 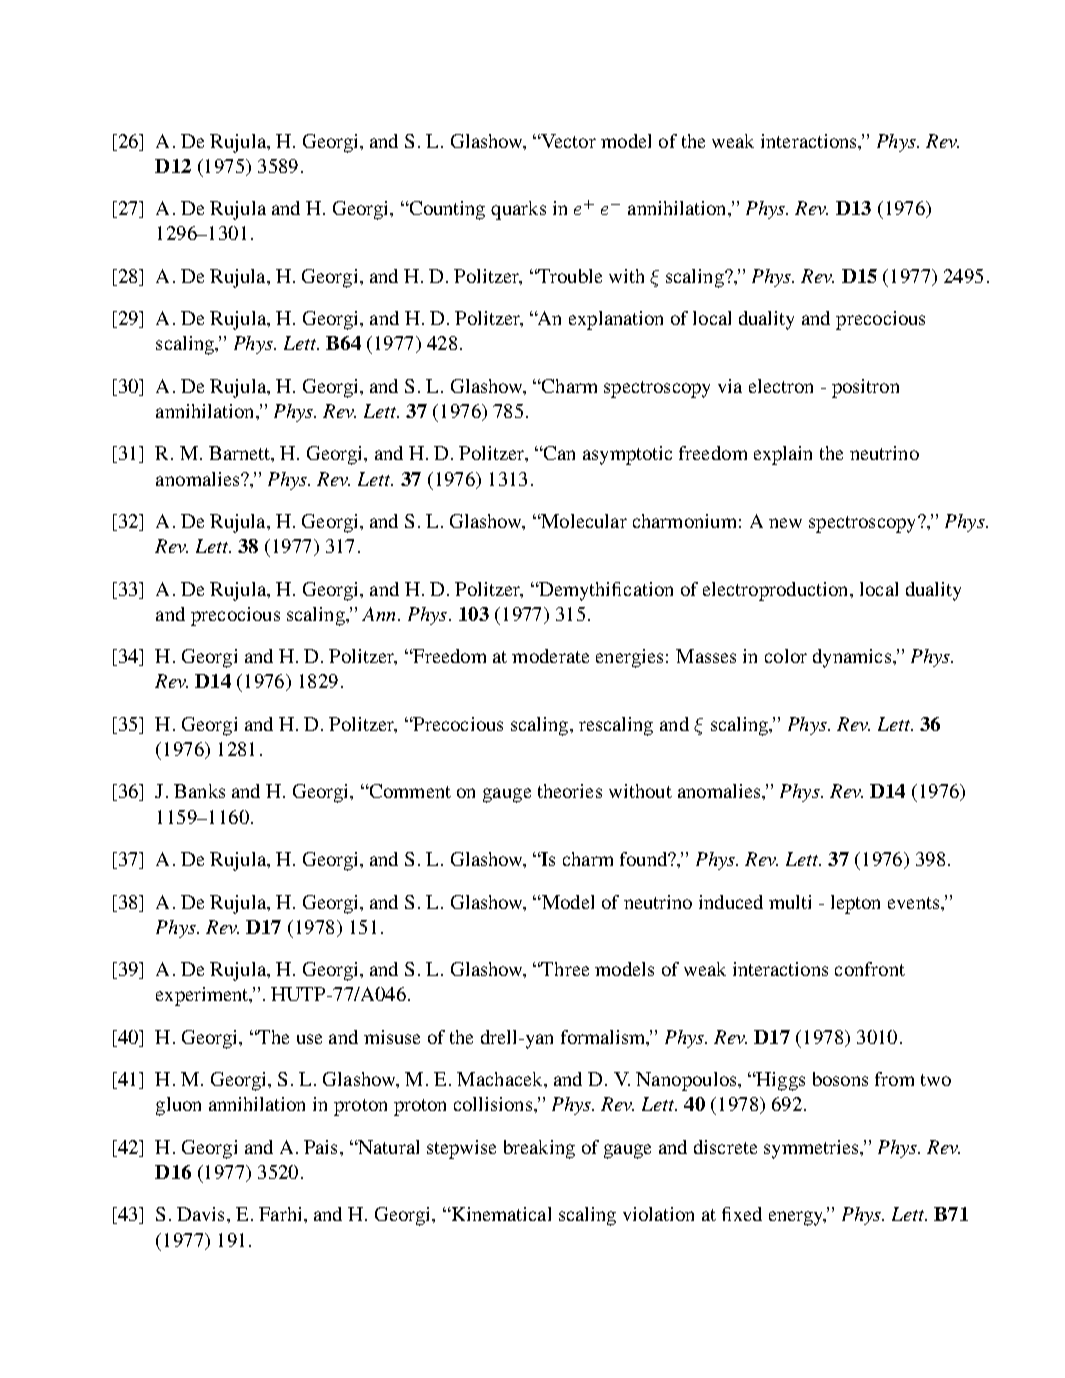 What do you see at coordinates (320, 1147) in the document?
I see `Pais` at bounding box center [320, 1147].
